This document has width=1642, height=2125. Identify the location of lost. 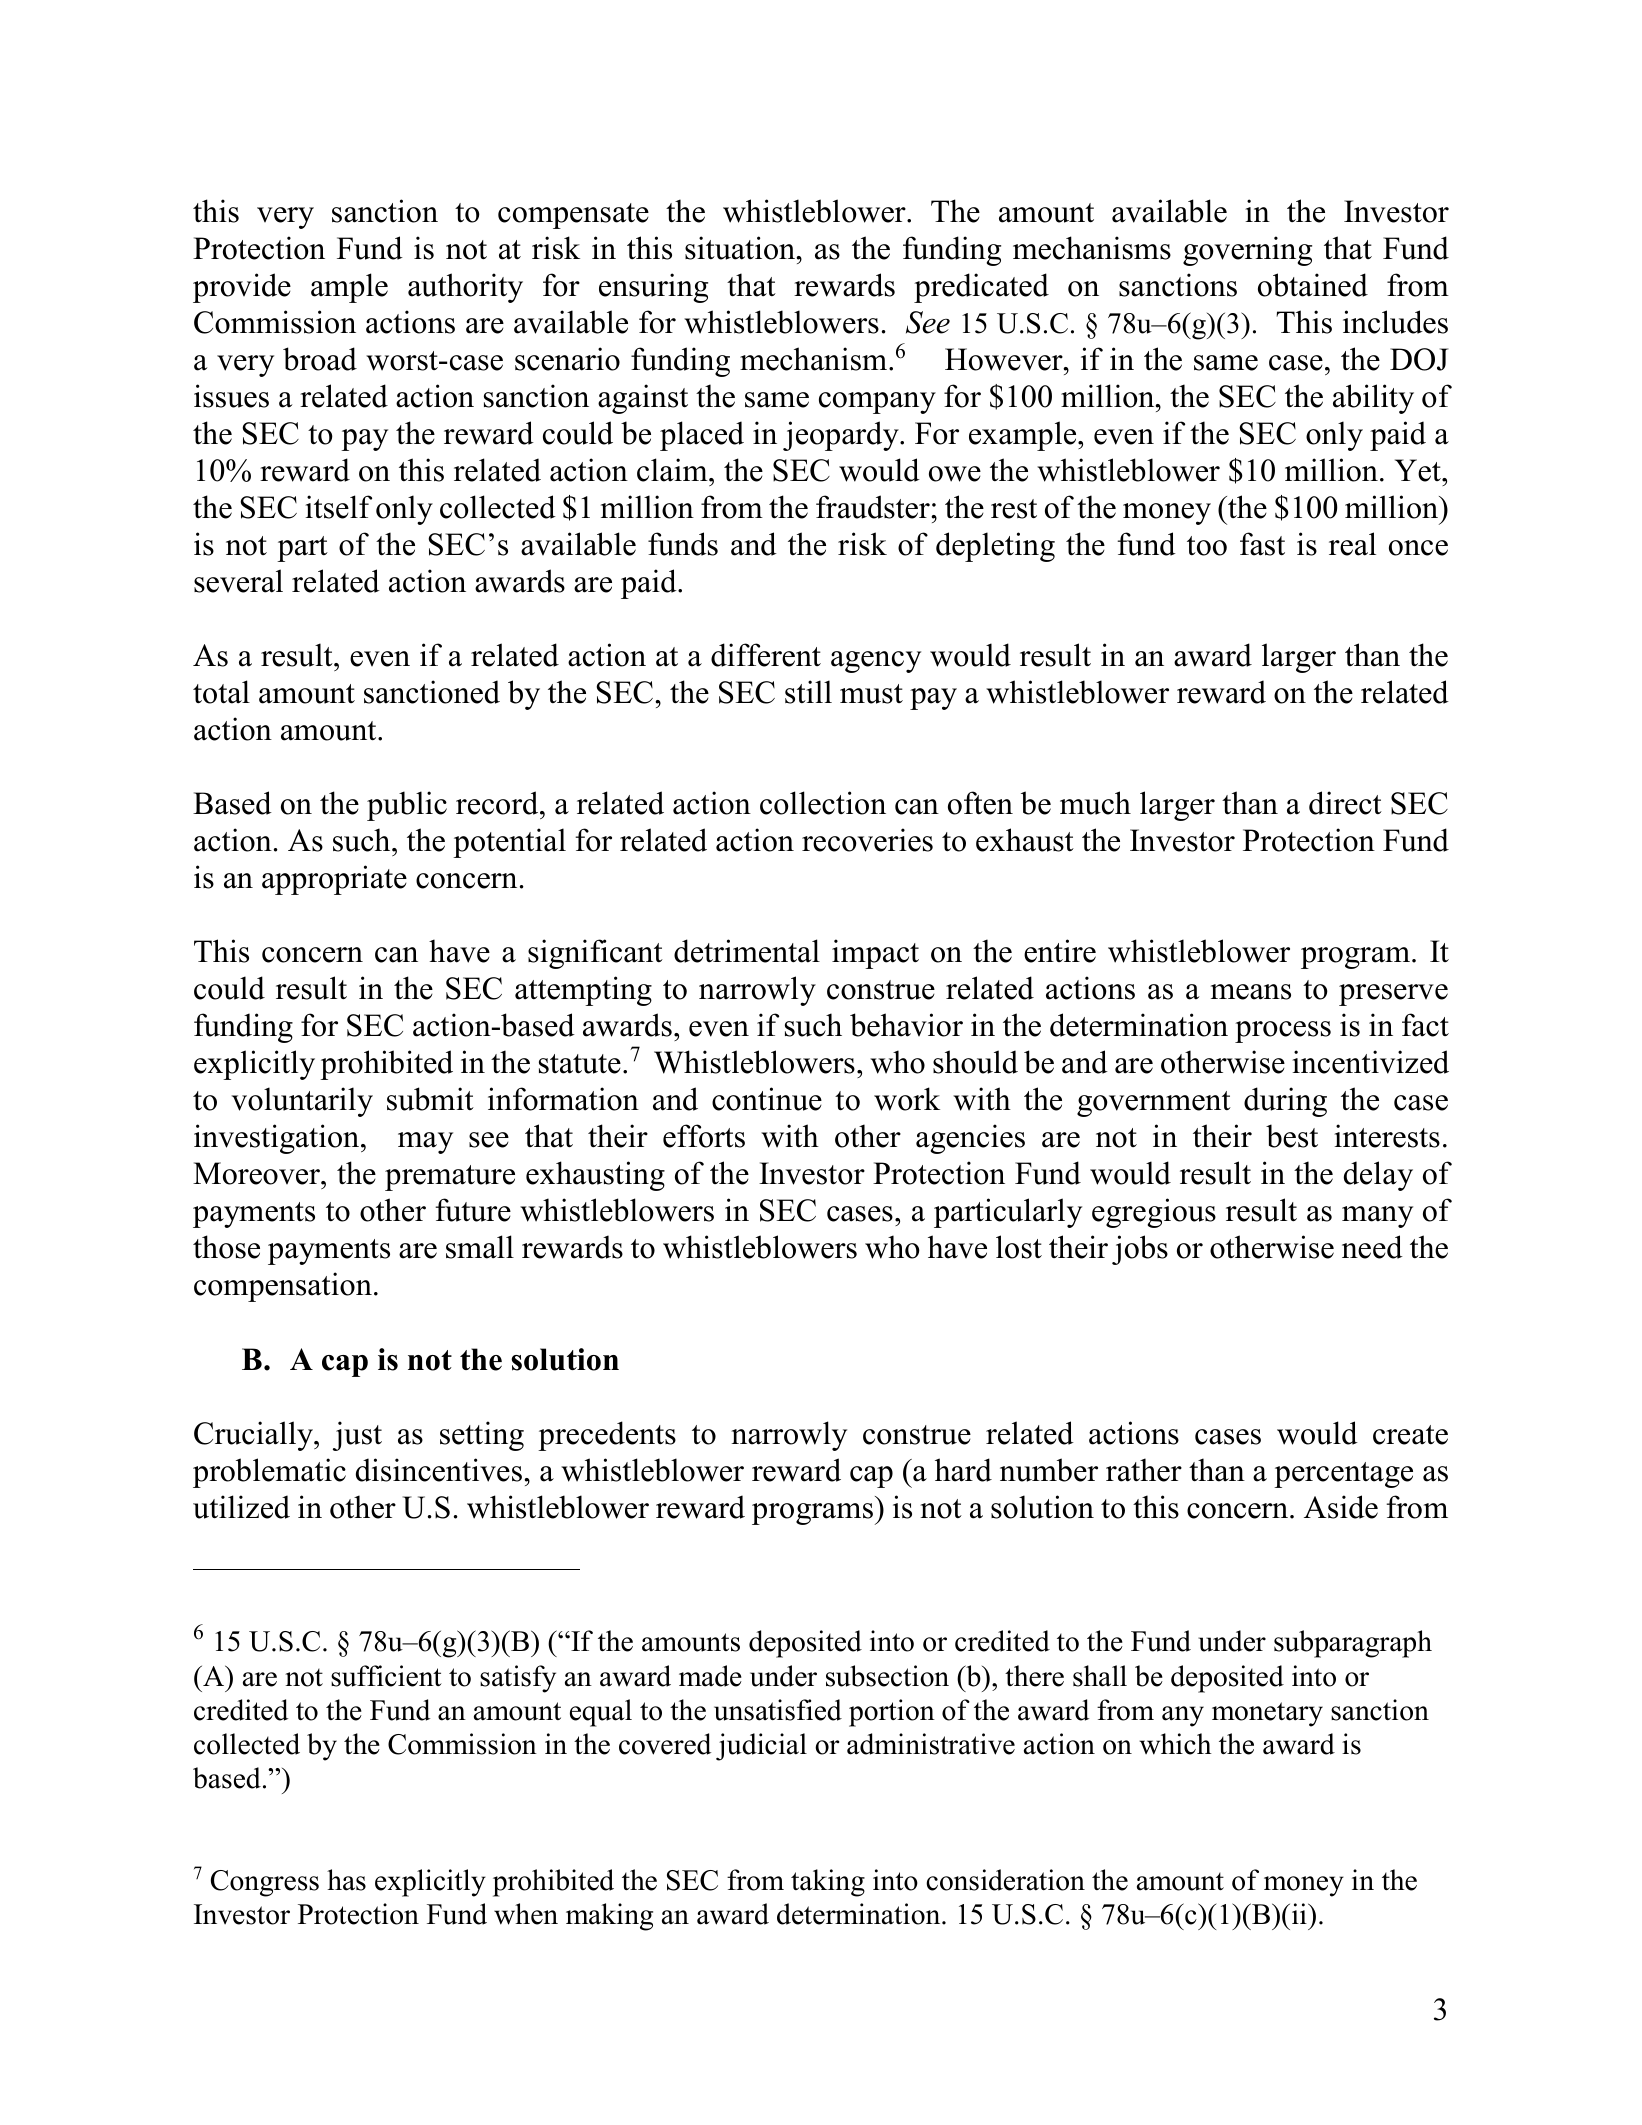
(1019, 1247).
